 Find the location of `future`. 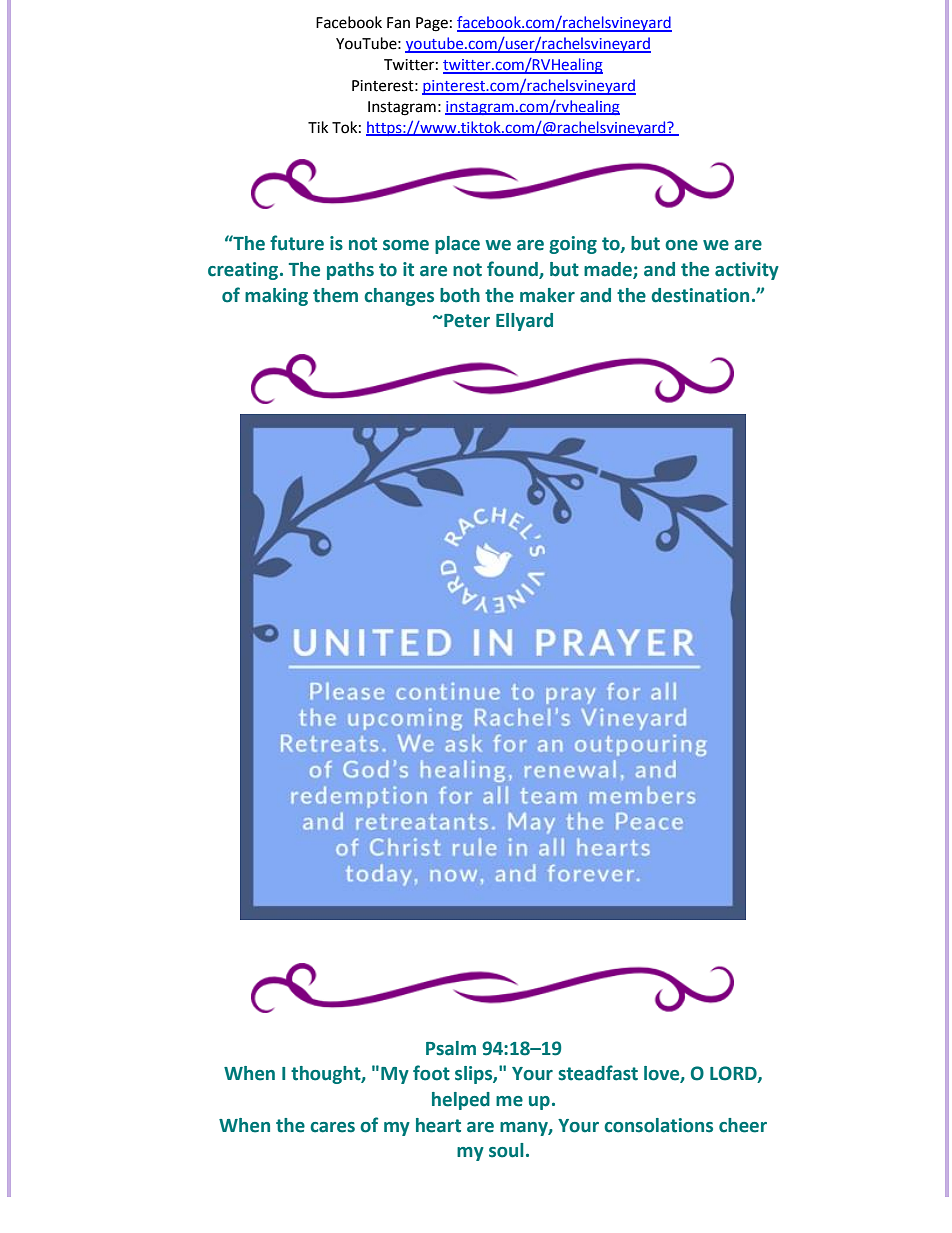

future is located at coordinates (297, 243).
